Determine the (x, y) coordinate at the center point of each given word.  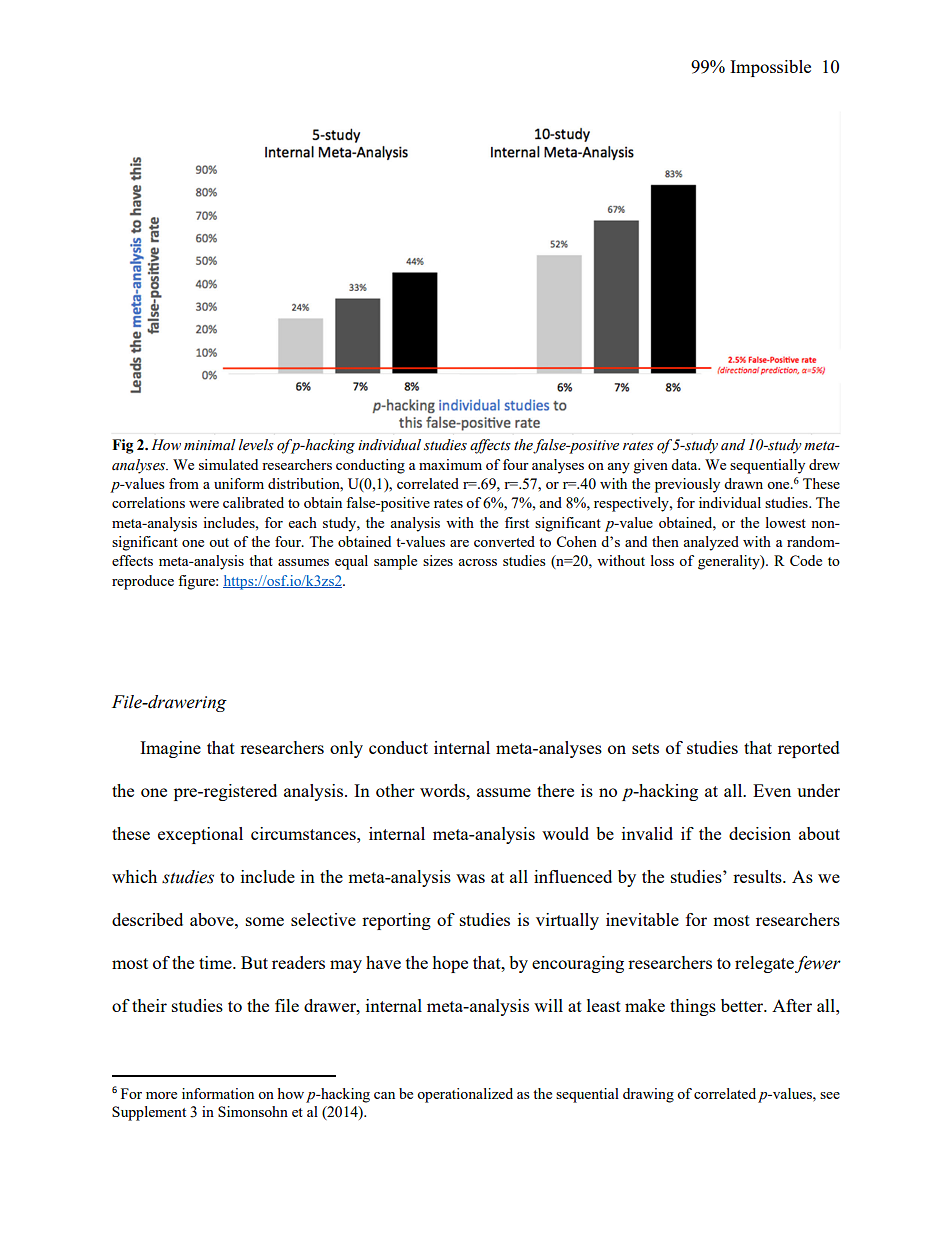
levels (256, 445)
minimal (210, 444)
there (555, 790)
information (218, 1093)
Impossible (770, 68)
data (685, 464)
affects (490, 446)
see (830, 1095)
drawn (743, 483)
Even (772, 790)
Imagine (170, 749)
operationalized (465, 1095)
